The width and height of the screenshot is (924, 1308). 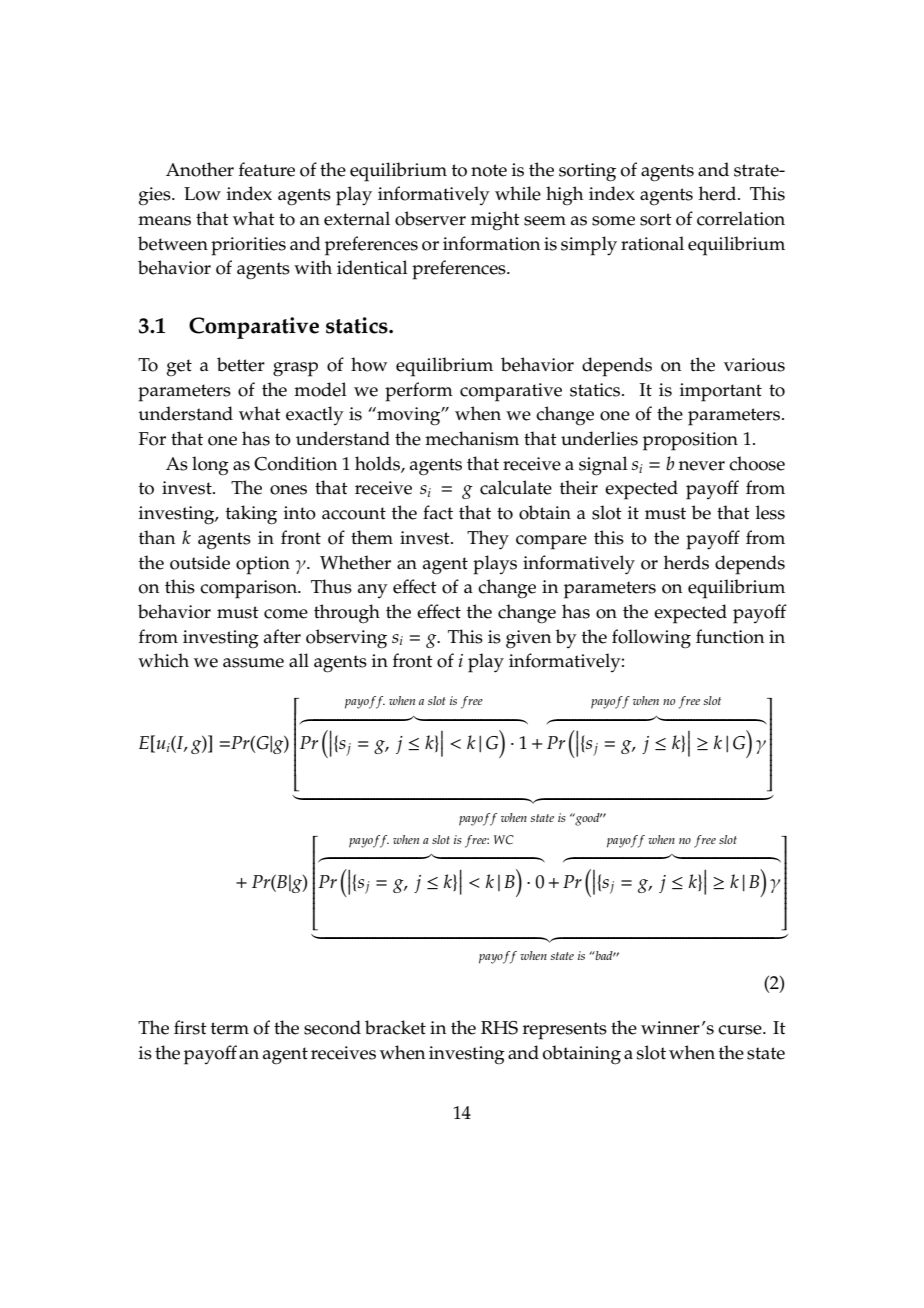 What do you see at coordinates (230, 1028) in the screenshot?
I see `term` at bounding box center [230, 1028].
